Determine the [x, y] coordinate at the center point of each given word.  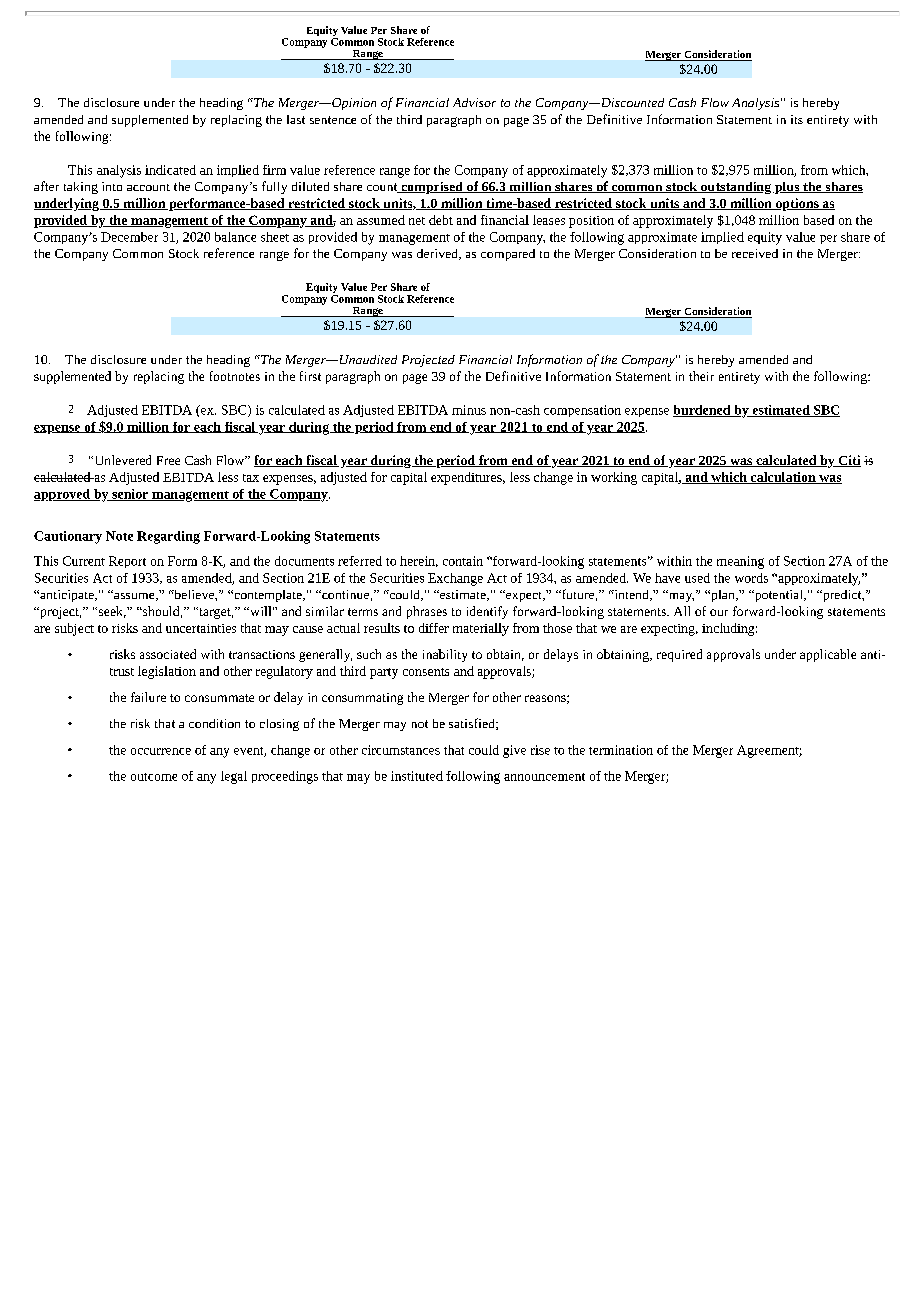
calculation [783, 478]
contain [463, 561]
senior [130, 495]
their [701, 376]
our [719, 612]
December [129, 237]
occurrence [161, 751]
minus [469, 410]
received [755, 253]
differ [434, 628]
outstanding [736, 188]
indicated [170, 170]
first [310, 376]
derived [439, 254]
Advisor [474, 102]
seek [111, 612]
